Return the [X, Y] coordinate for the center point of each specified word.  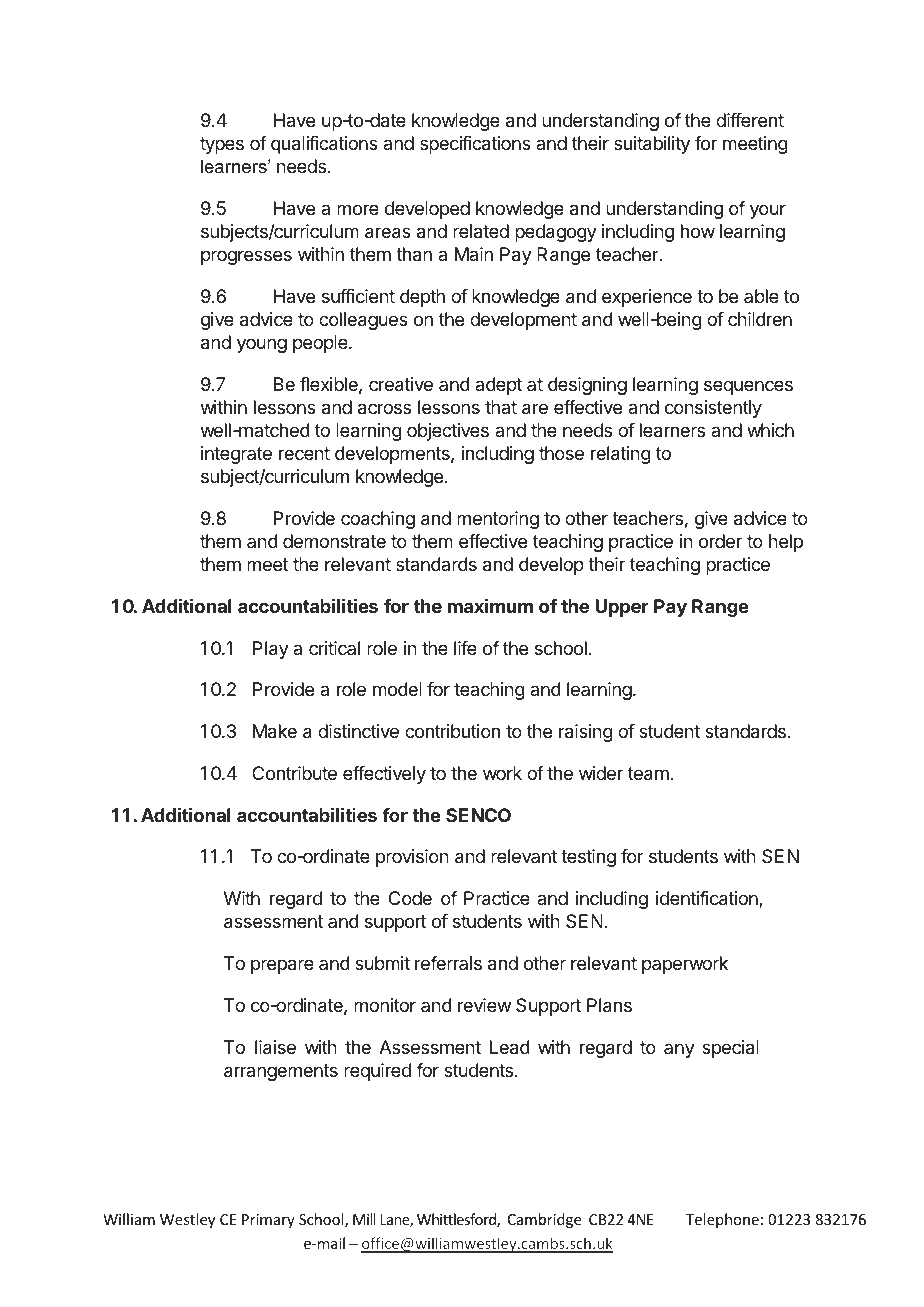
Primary [268, 1221]
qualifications [324, 145]
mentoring [498, 520]
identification [708, 899]
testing [588, 858]
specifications [475, 145]
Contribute [294, 773]
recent [304, 453]
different [750, 120]
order [720, 541]
